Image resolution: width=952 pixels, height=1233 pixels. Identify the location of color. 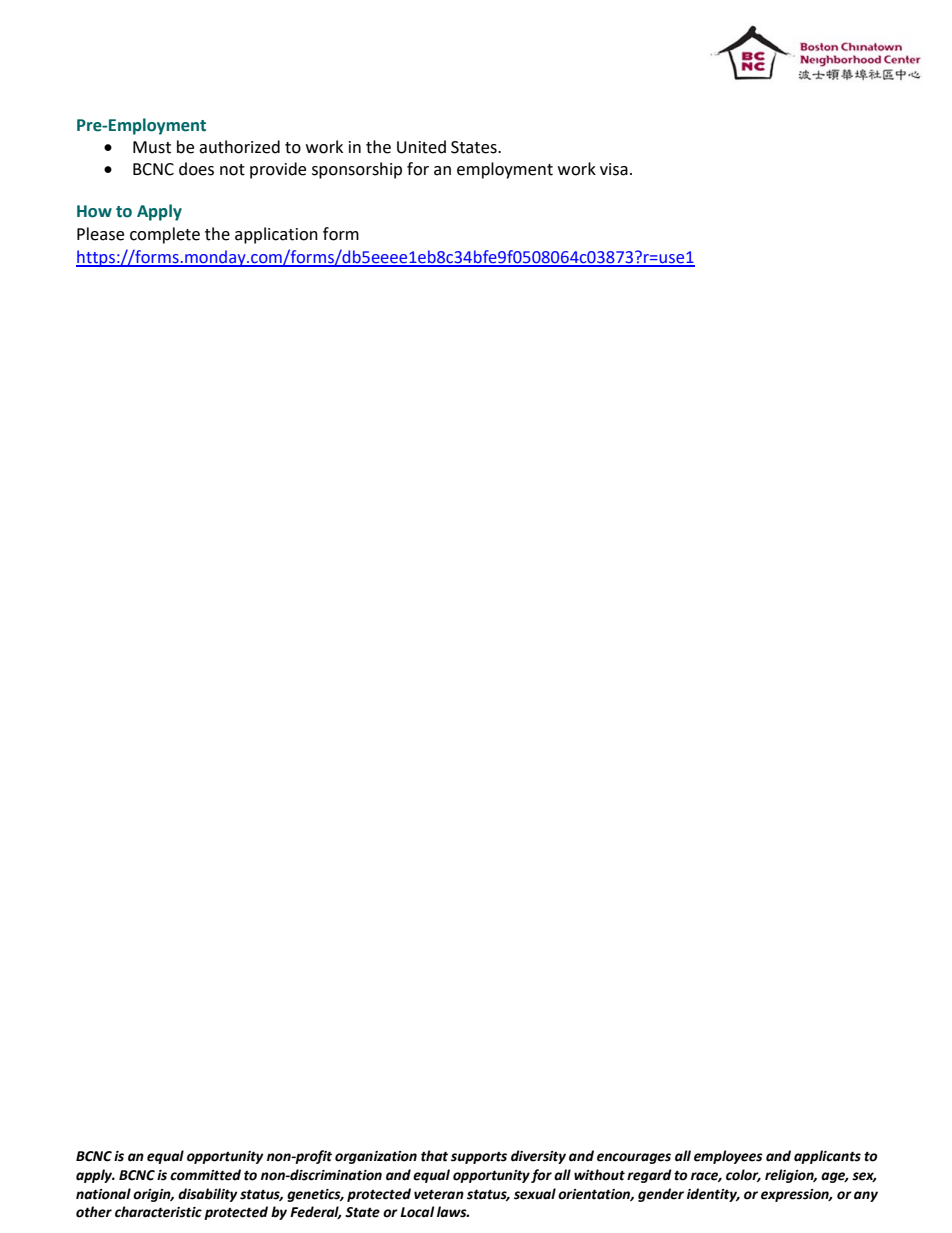
(743, 1175).
